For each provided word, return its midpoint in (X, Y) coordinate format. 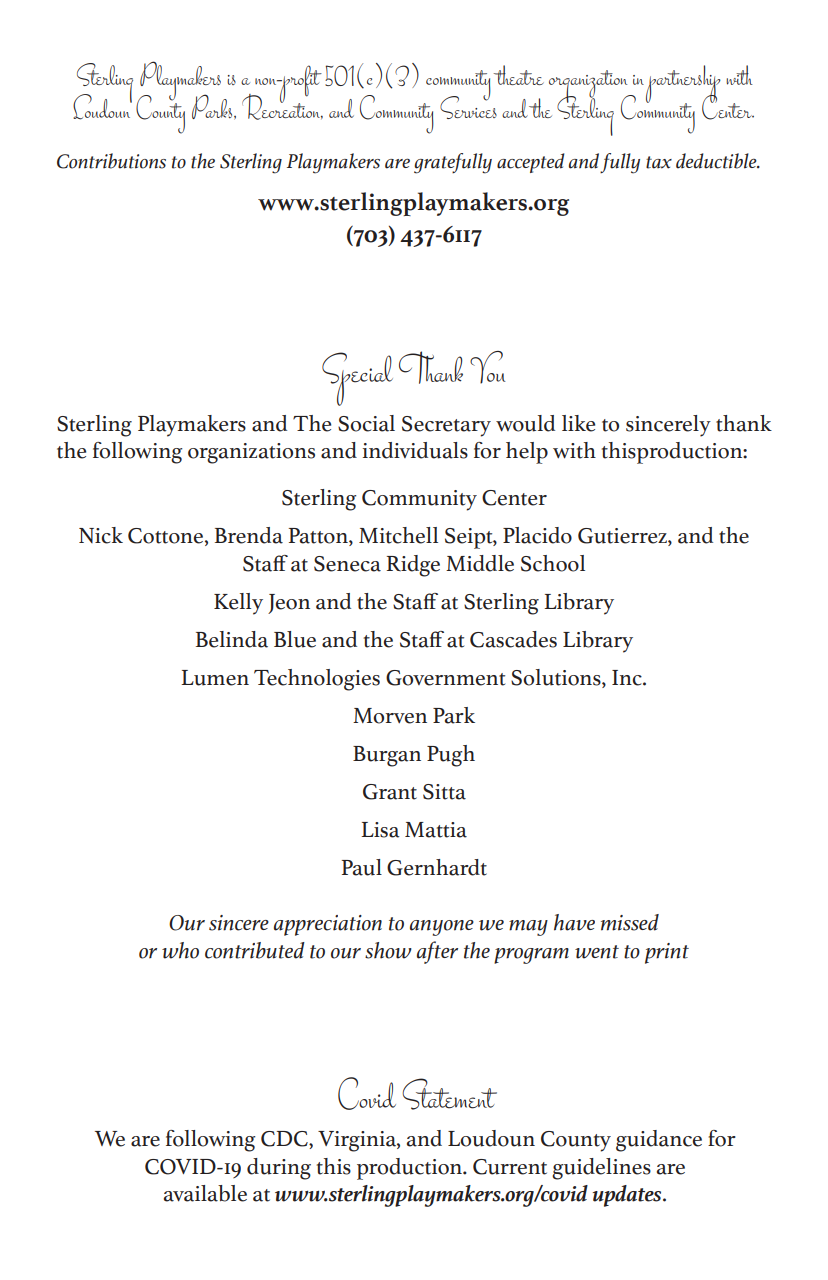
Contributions (111, 161)
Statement (449, 1094)
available (205, 1193)
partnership (683, 85)
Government (445, 678)
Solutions (557, 678)
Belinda (232, 639)
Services (468, 106)
